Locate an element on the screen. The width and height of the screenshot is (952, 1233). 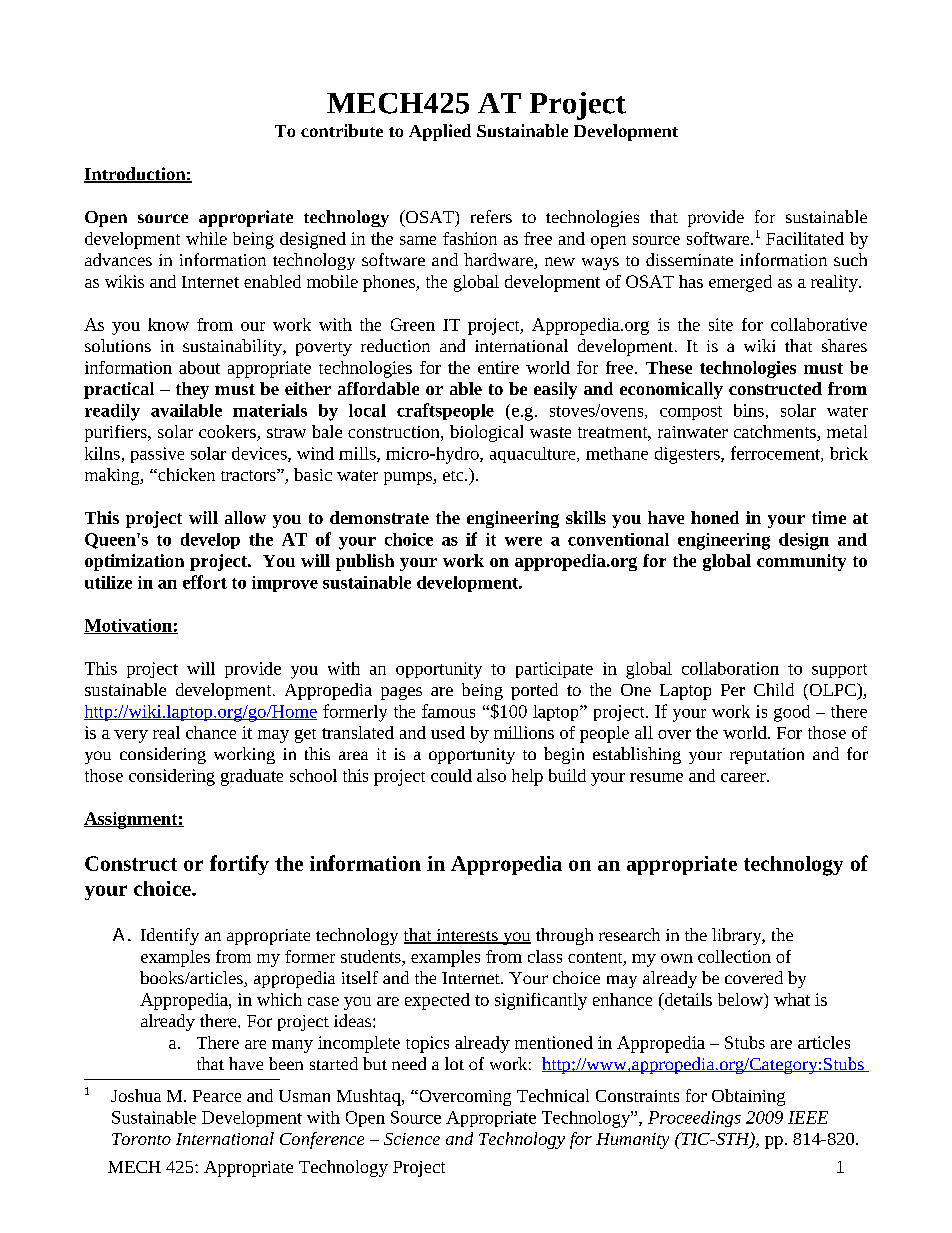
chicken is located at coordinates (185, 474).
